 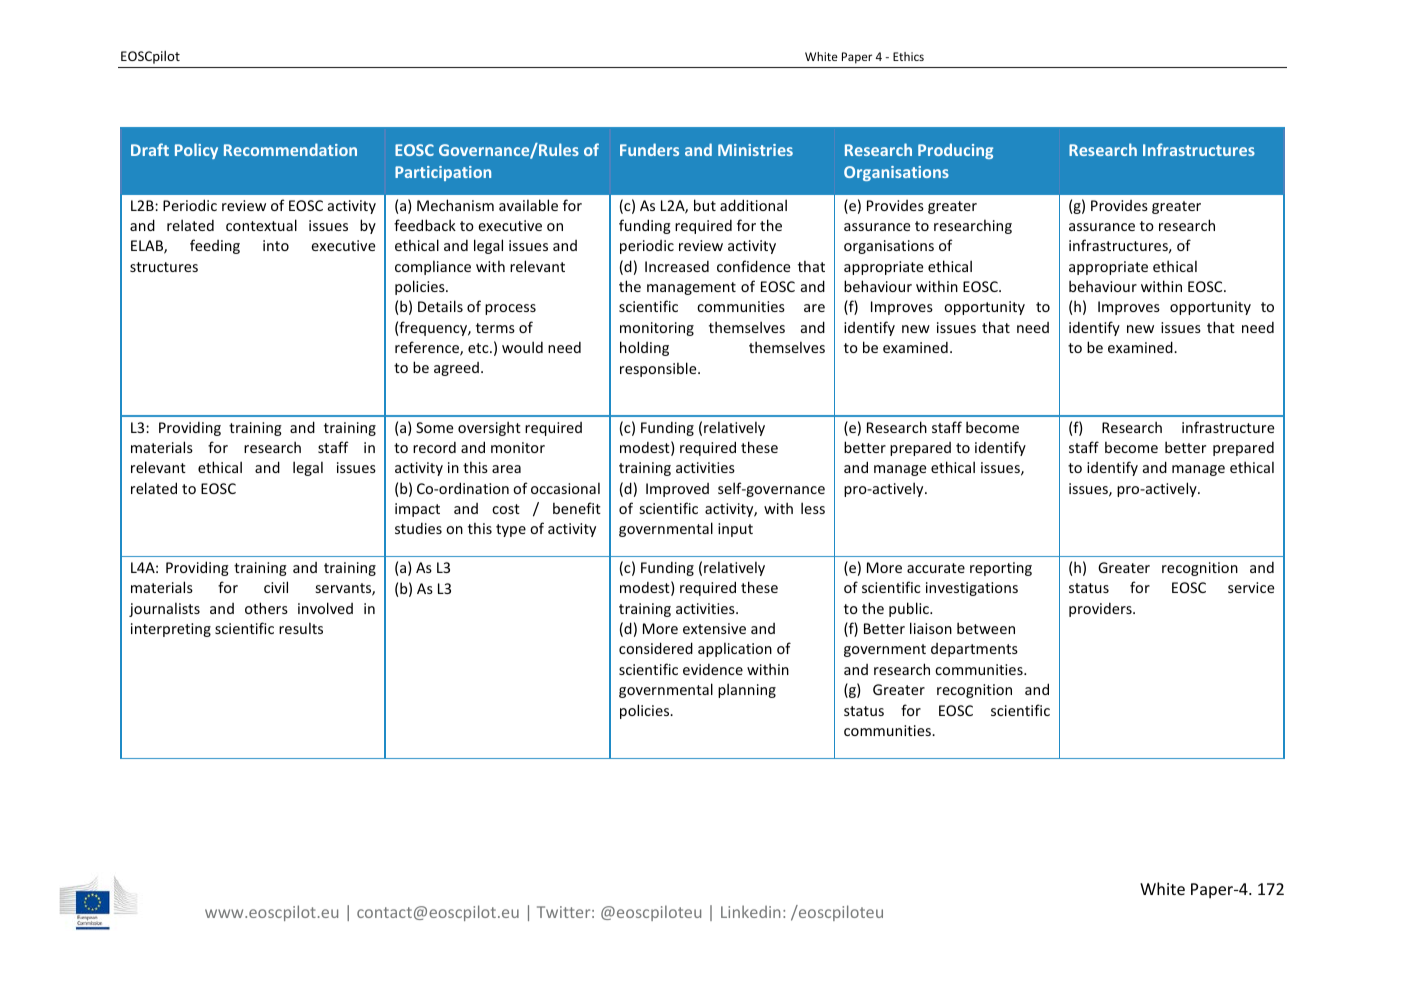 I want to click on reporting, so click(x=1001, y=569).
